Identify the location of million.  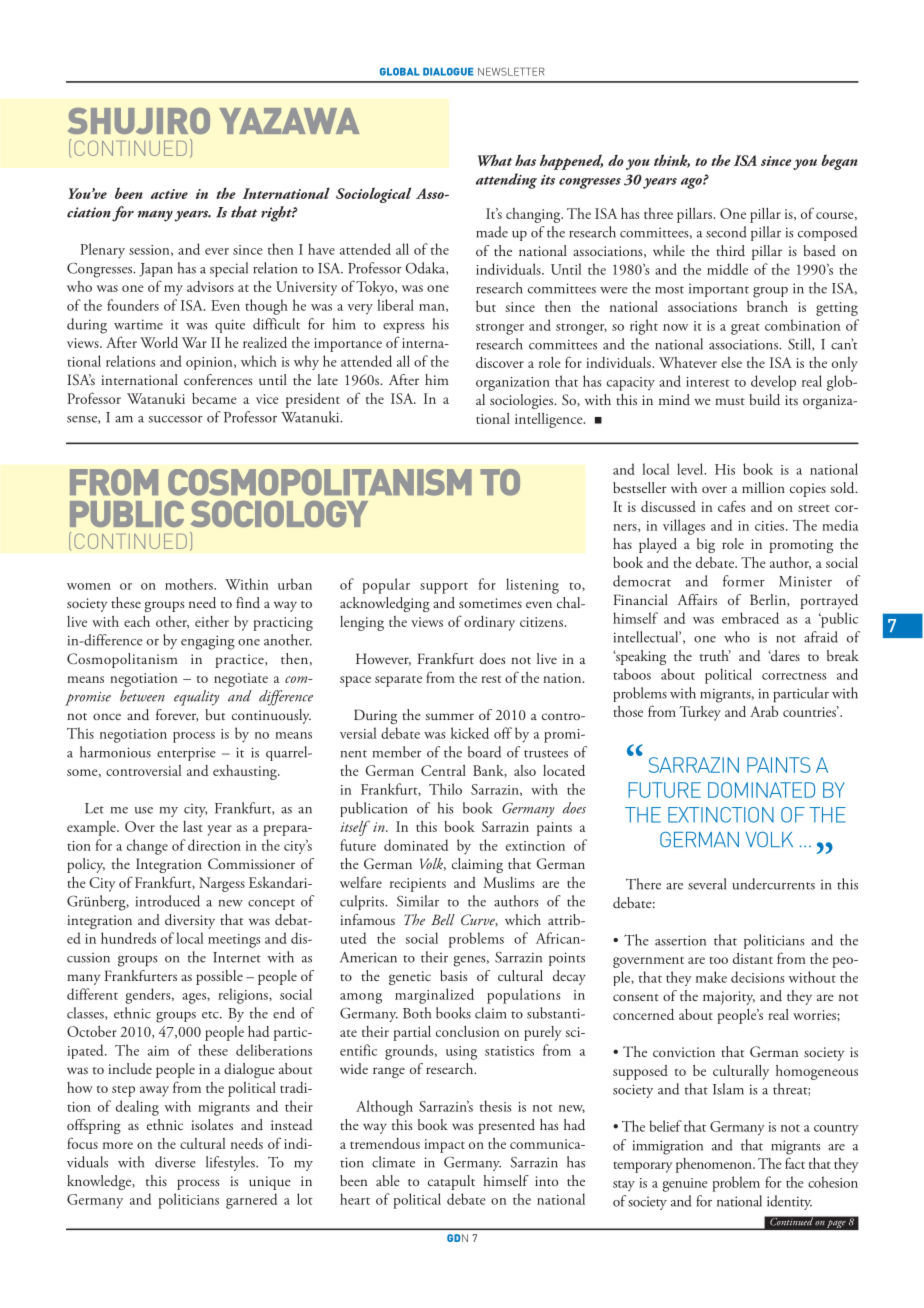
(763, 487).
